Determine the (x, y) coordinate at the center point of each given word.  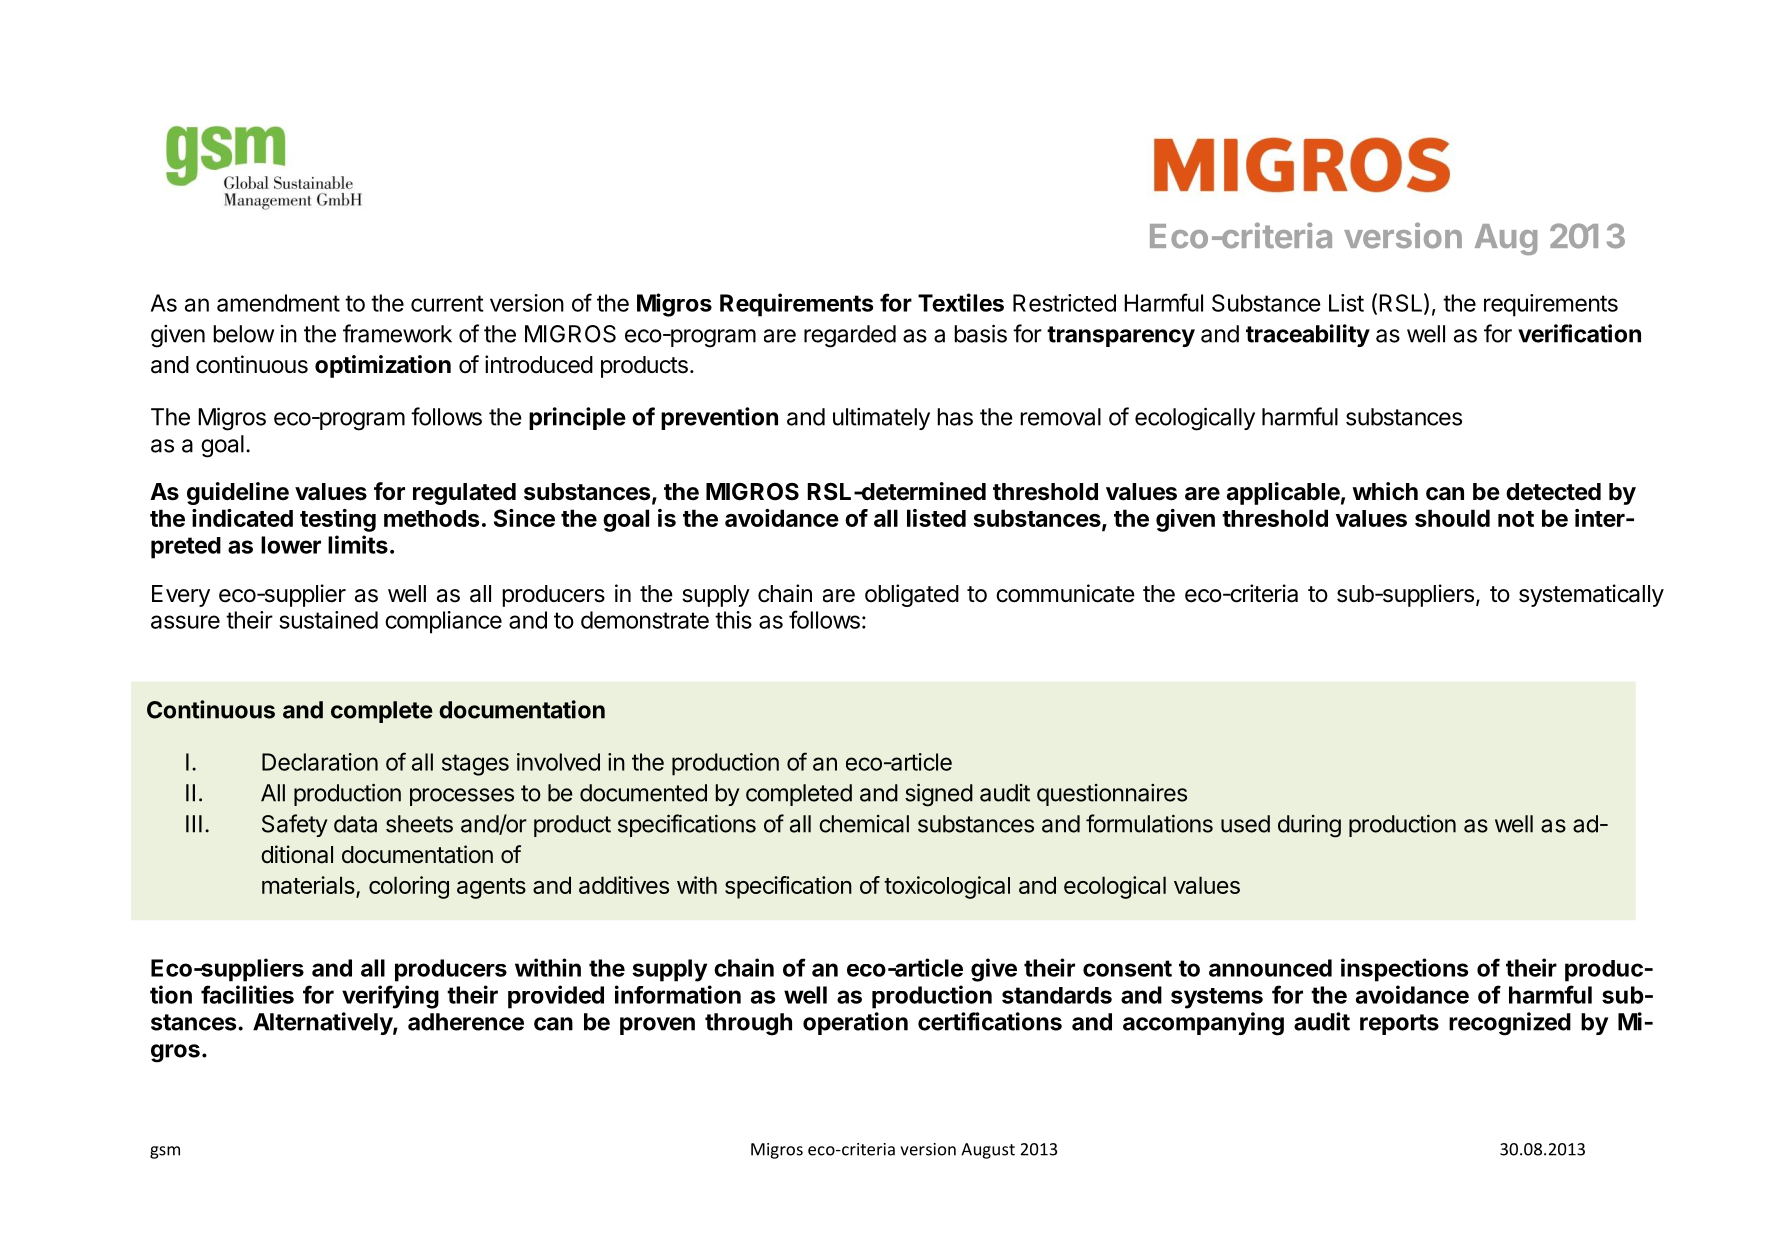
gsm (165, 1152)
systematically (1591, 595)
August (988, 1151)
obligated (912, 595)
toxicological (947, 887)
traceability (1308, 335)
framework (397, 333)
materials (308, 885)
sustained (328, 620)
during (1309, 826)
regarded (850, 336)
